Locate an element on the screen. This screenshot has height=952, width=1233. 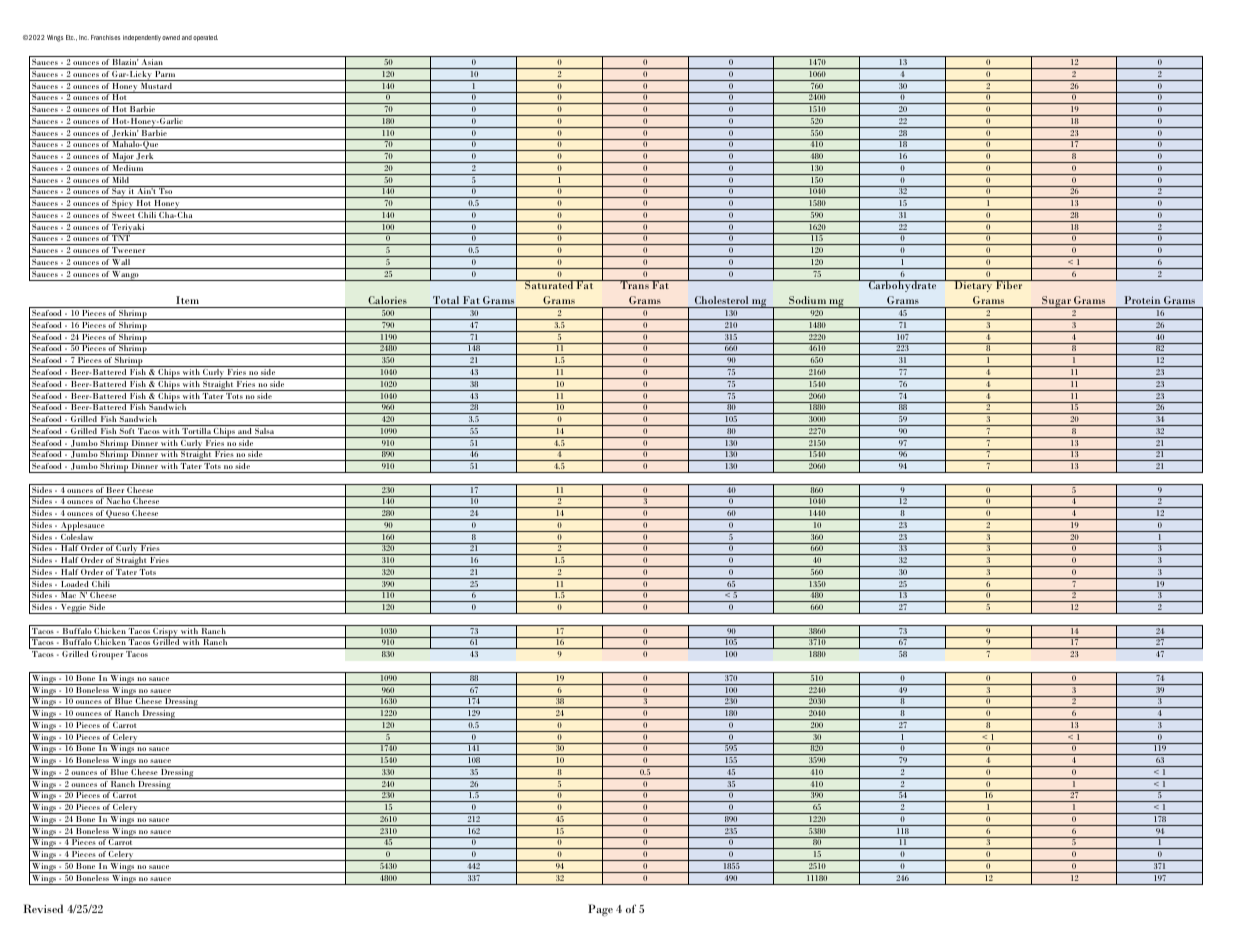
Sugar is located at coordinates (1056, 302).
